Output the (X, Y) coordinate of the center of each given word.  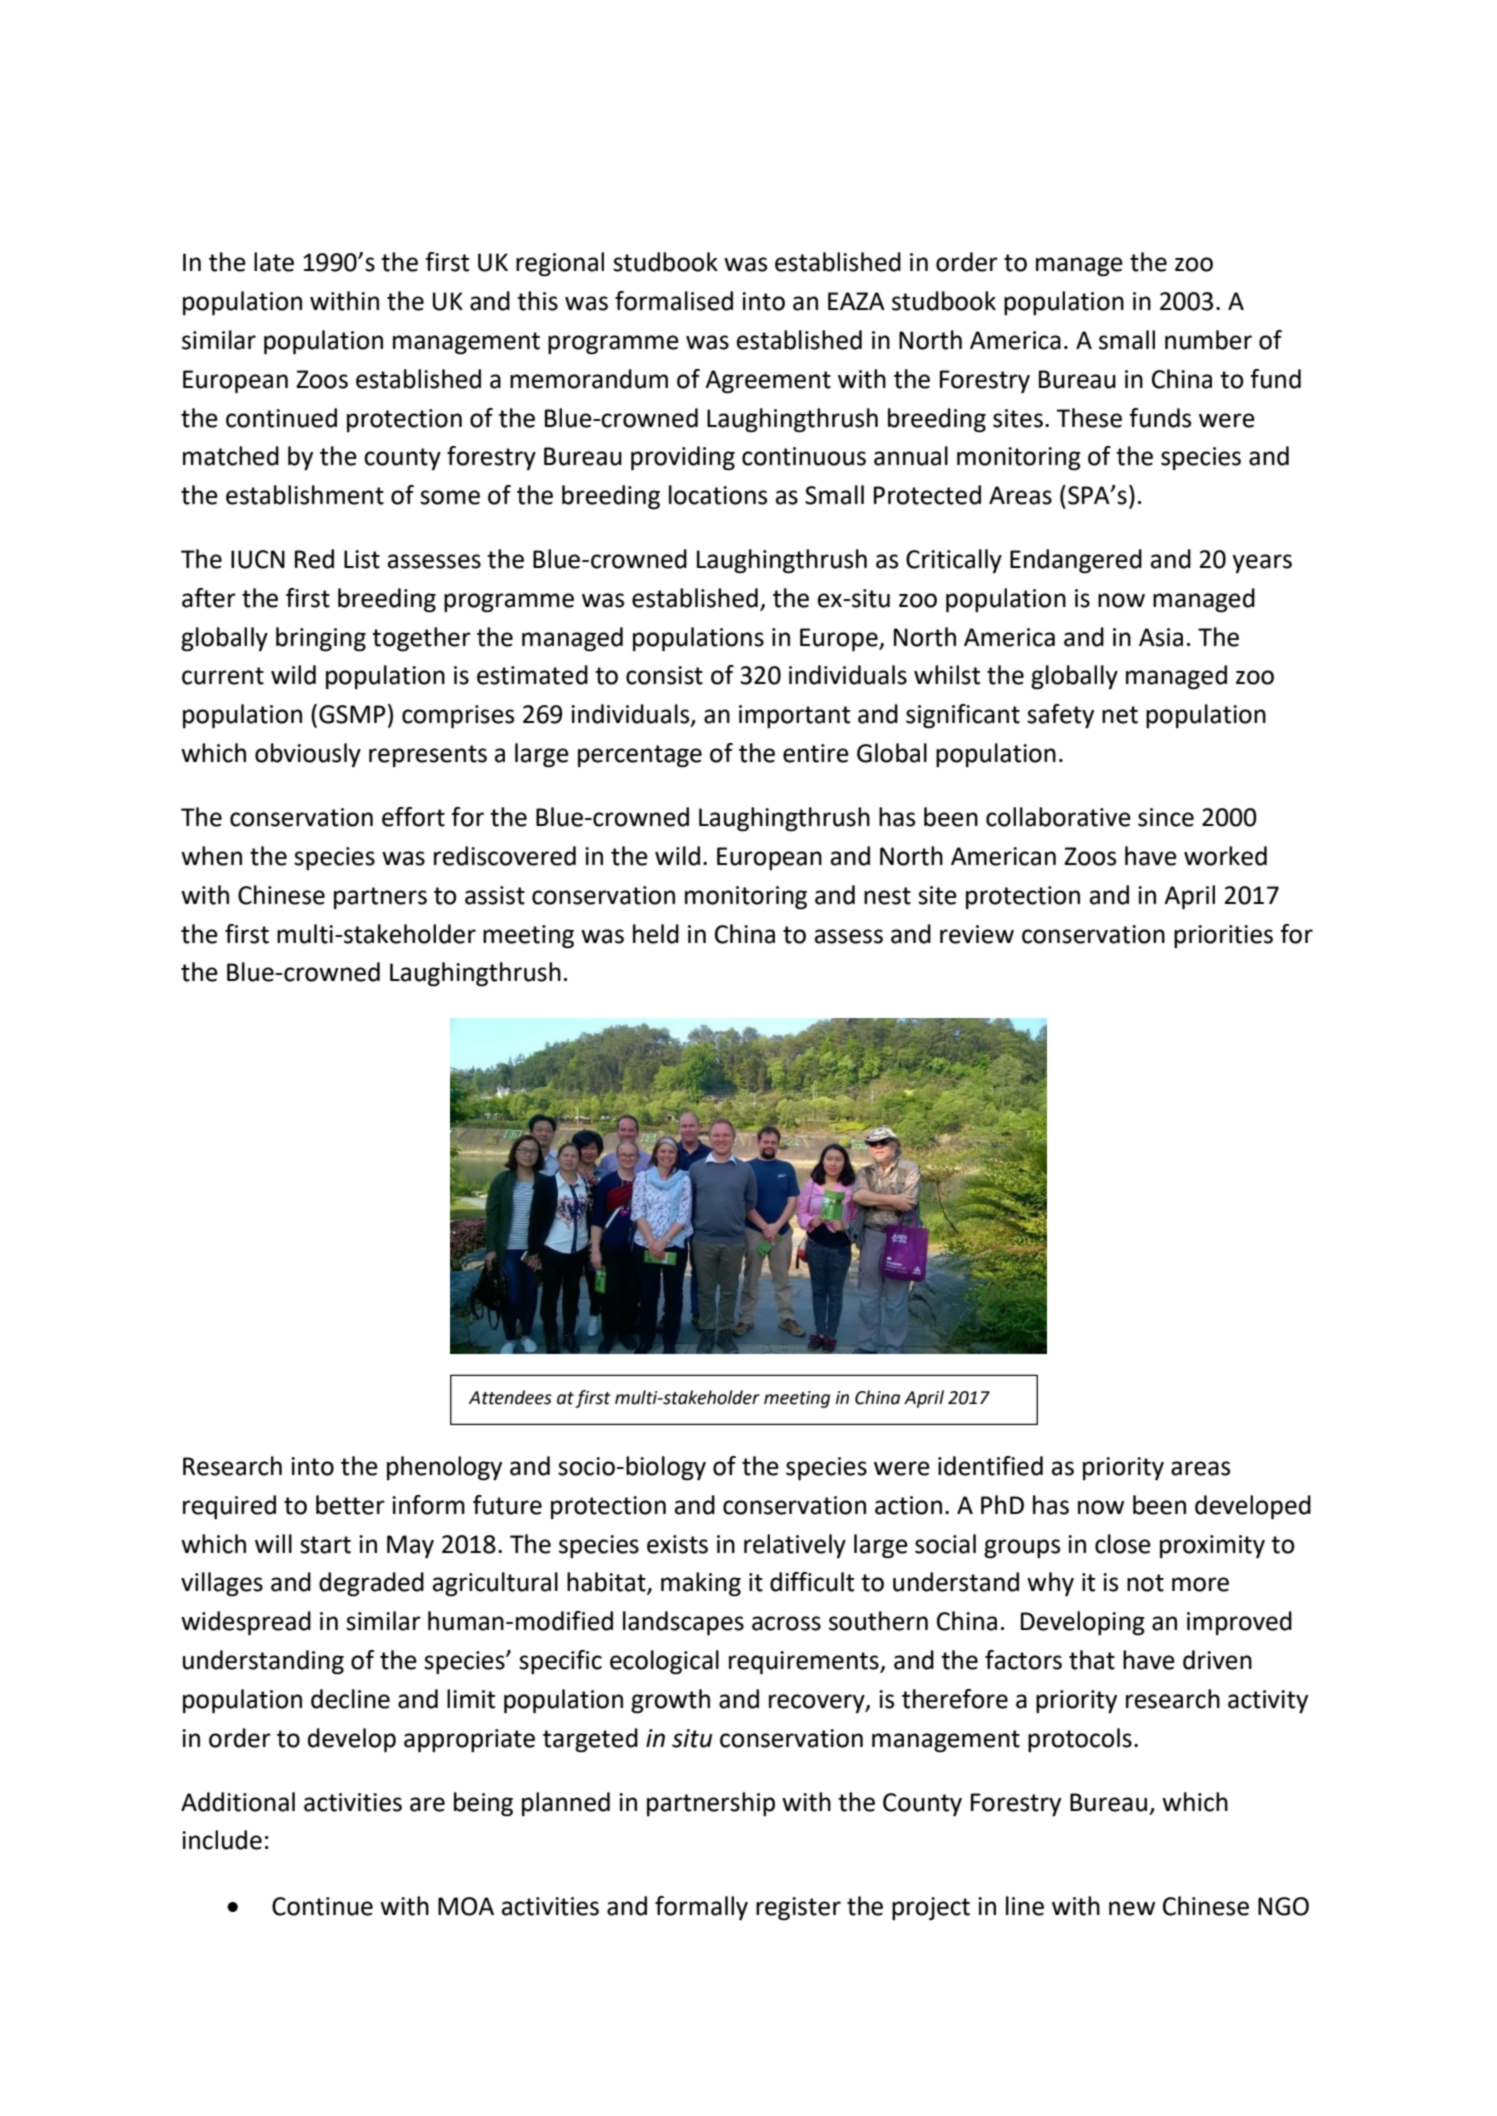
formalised (674, 301)
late (274, 262)
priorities (1223, 936)
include (222, 1840)
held (656, 934)
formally (701, 1908)
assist (495, 895)
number (1208, 340)
